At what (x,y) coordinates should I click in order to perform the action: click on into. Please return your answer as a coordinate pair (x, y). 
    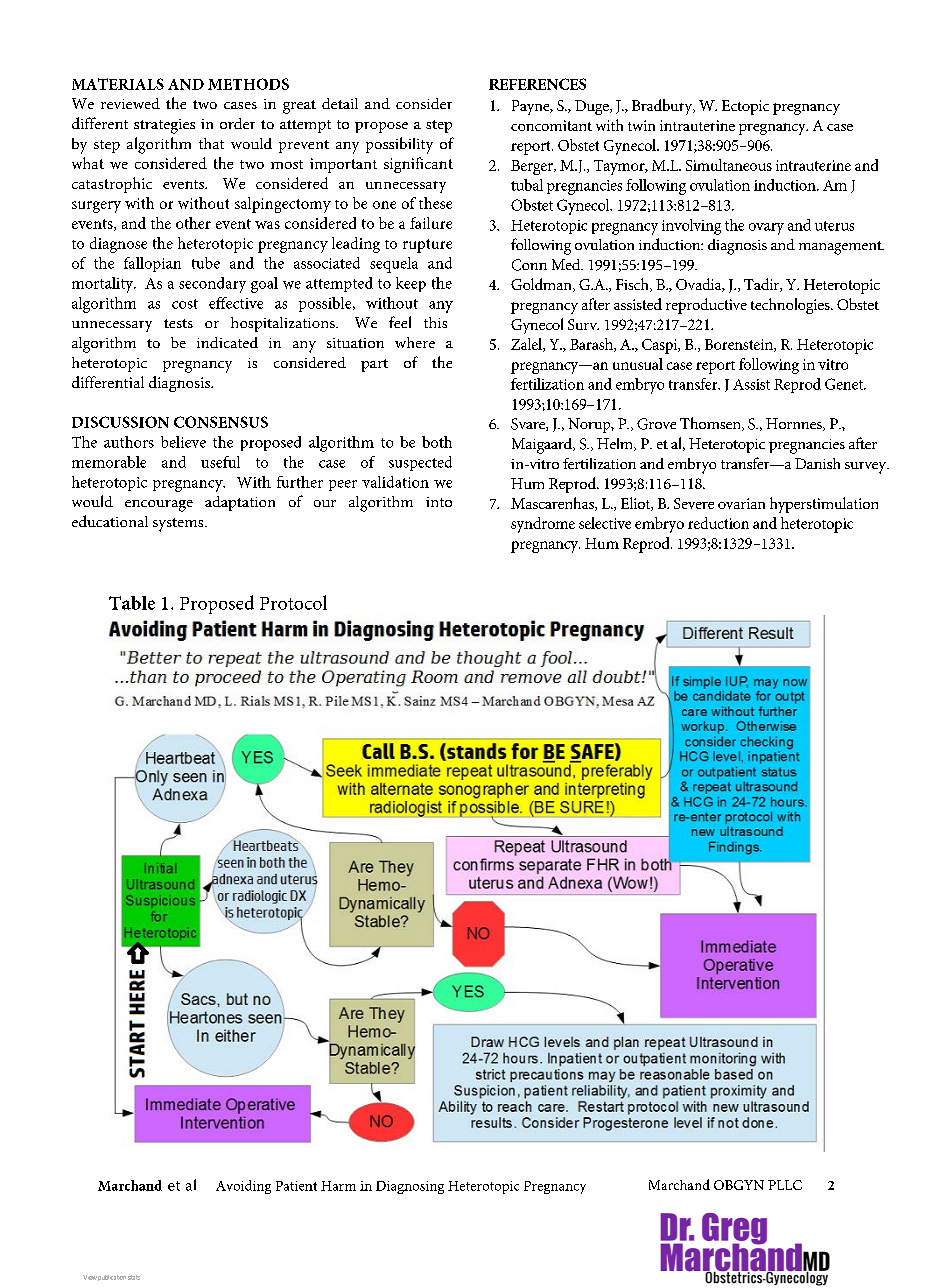
    Looking at the image, I should click on (439, 502).
